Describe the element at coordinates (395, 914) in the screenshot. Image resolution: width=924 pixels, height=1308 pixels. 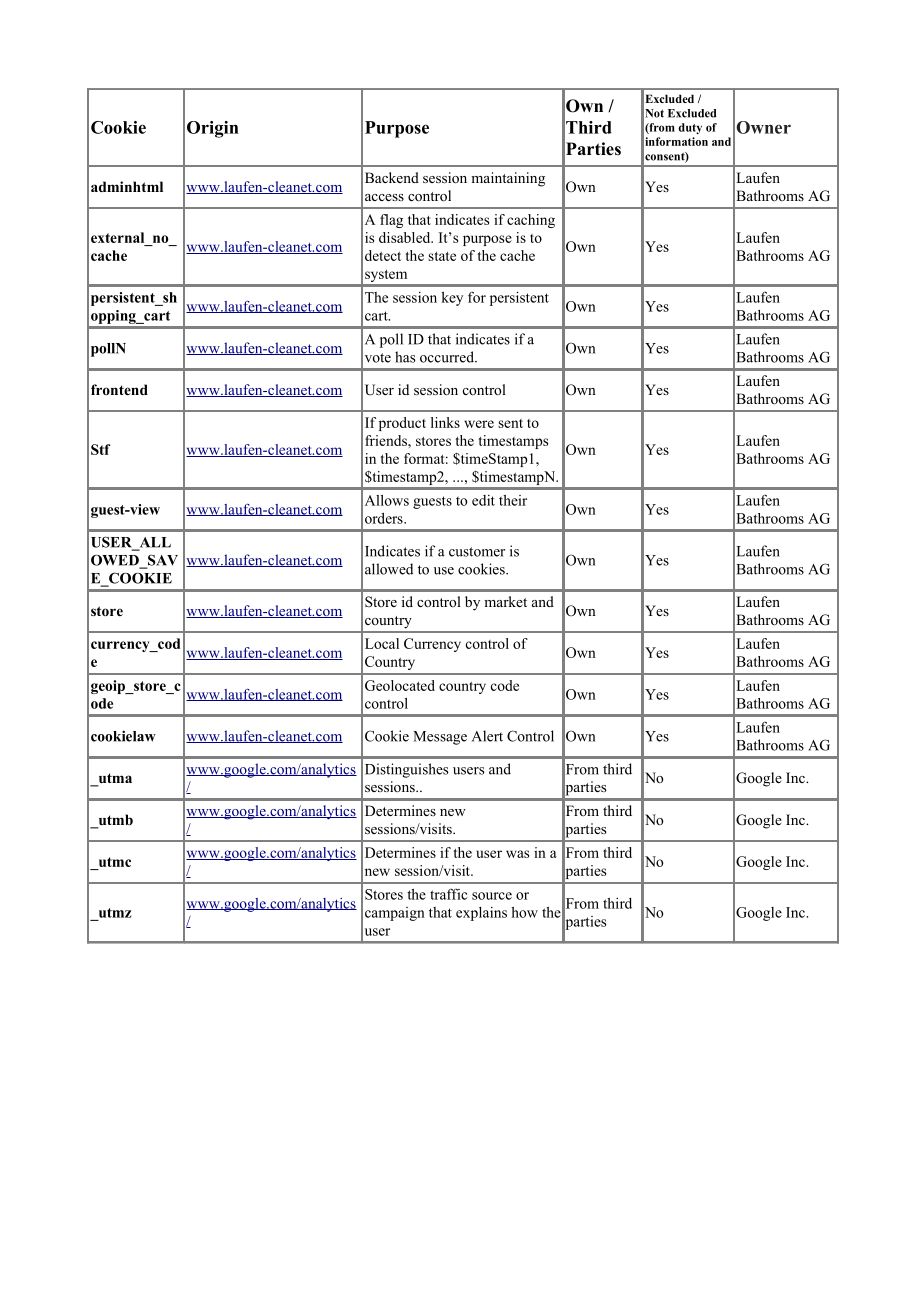
I see `campaign` at that location.
